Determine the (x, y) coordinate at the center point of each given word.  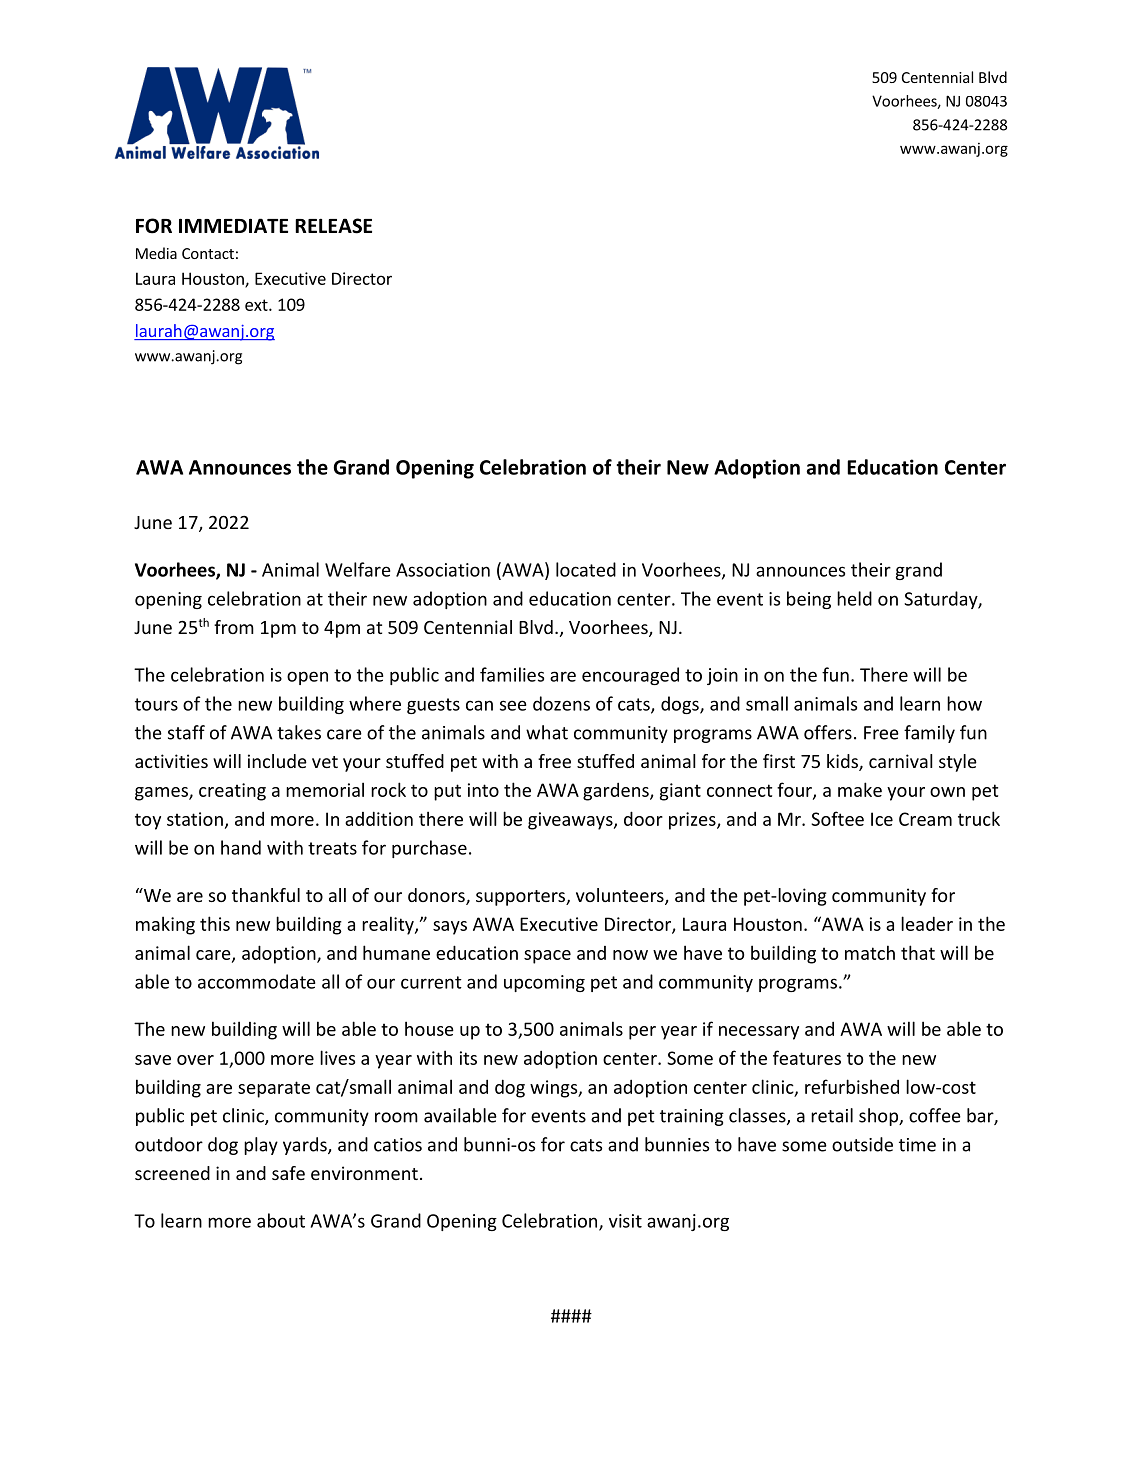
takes (299, 732)
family (929, 734)
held (854, 598)
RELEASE (333, 226)
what (547, 732)
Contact (208, 253)
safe (288, 1173)
